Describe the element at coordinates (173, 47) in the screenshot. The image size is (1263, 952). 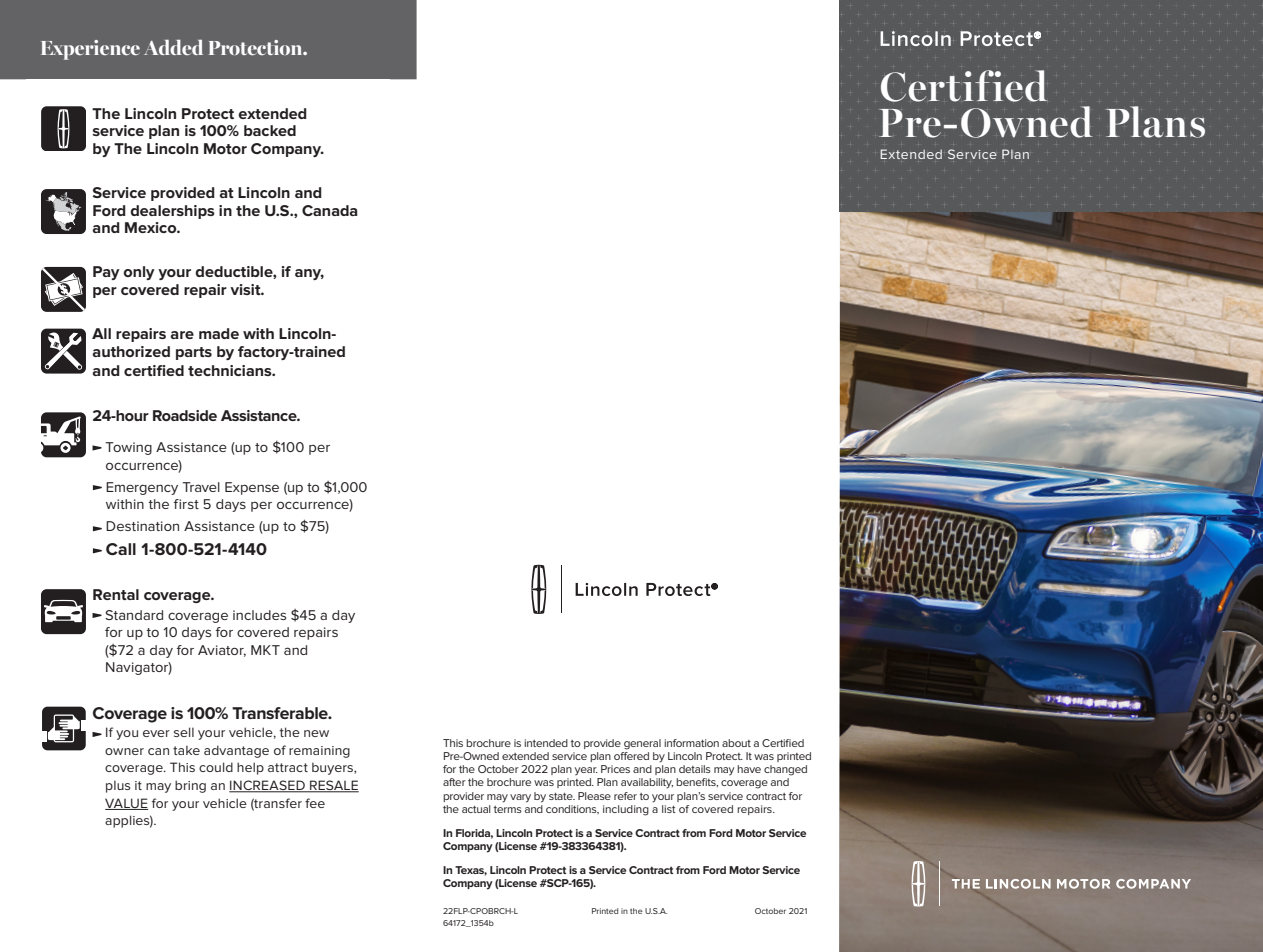
I see `Added` at that location.
